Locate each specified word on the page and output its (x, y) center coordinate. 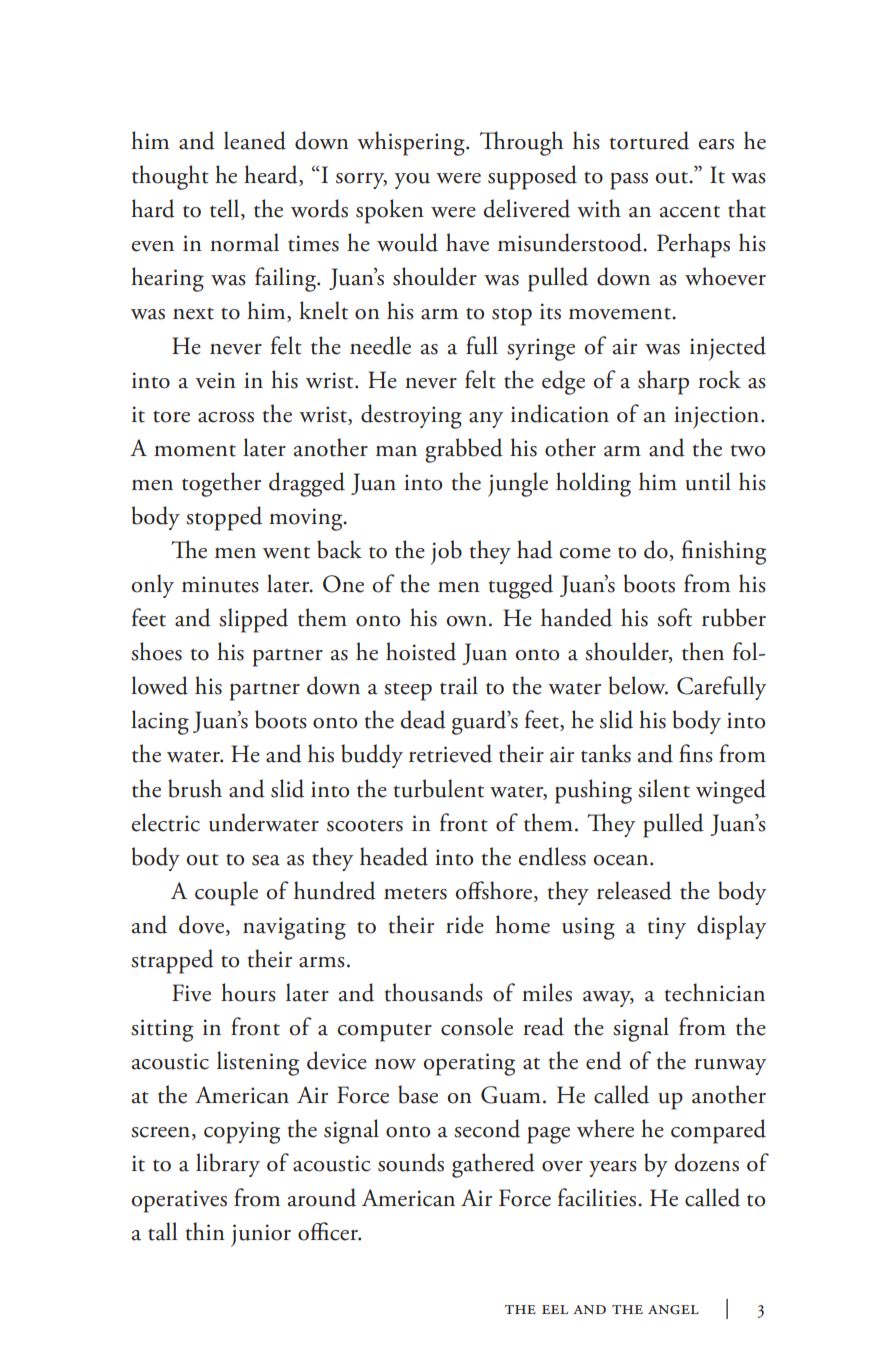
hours (248, 992)
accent (690, 211)
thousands (434, 992)
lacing (160, 722)
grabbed (464, 450)
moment (195, 451)
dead (423, 719)
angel (673, 1310)
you (412, 181)
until (708, 481)
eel (555, 1309)
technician (715, 992)
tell (226, 209)
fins (696, 753)
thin (205, 1231)
